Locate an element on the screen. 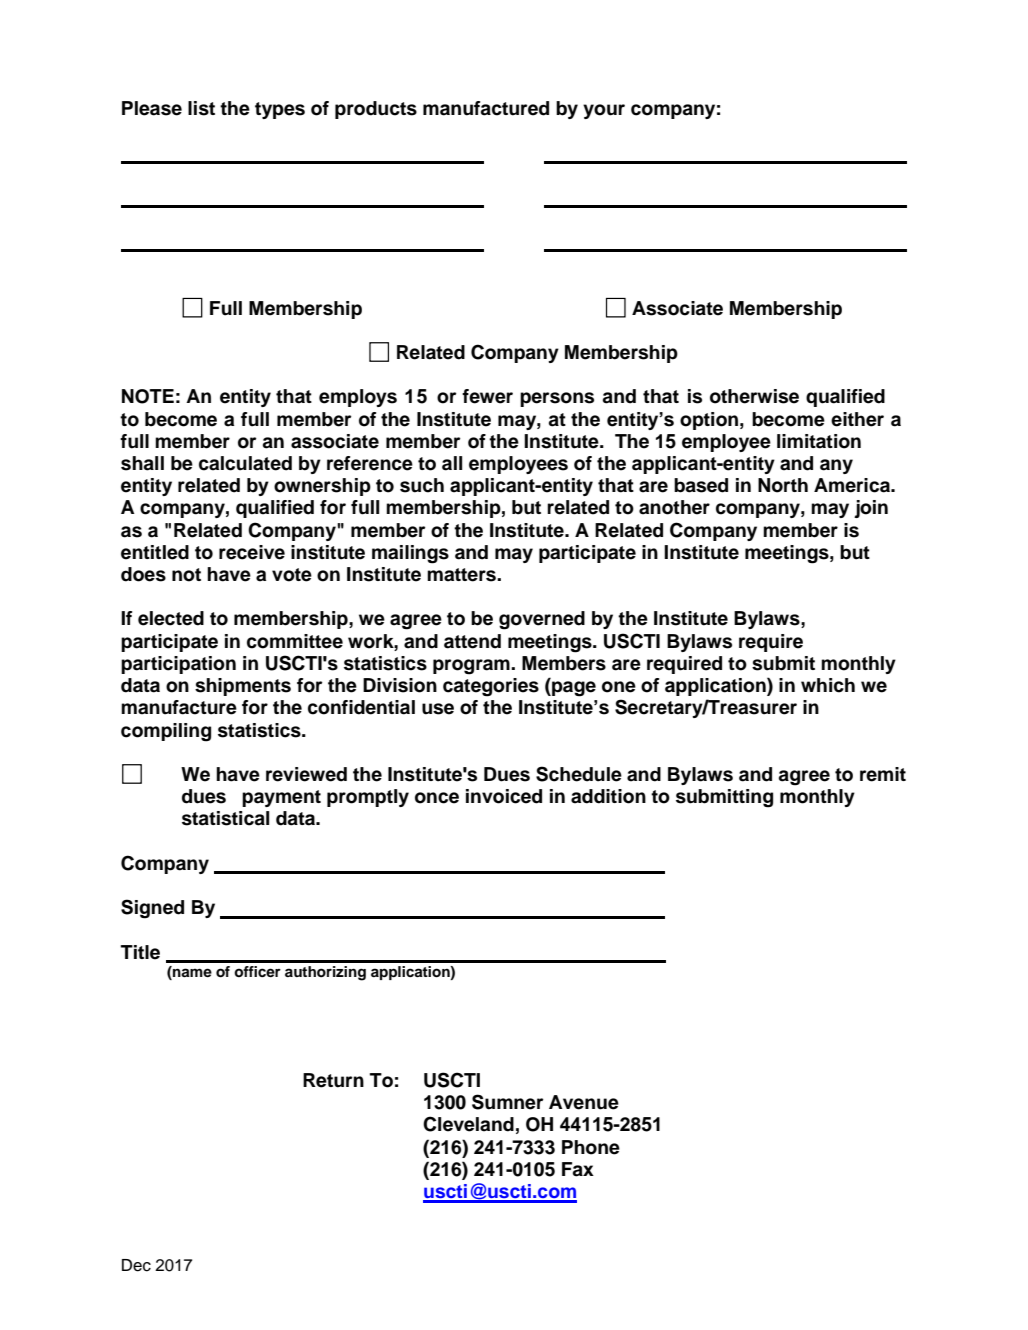  otherwise is located at coordinates (754, 396).
